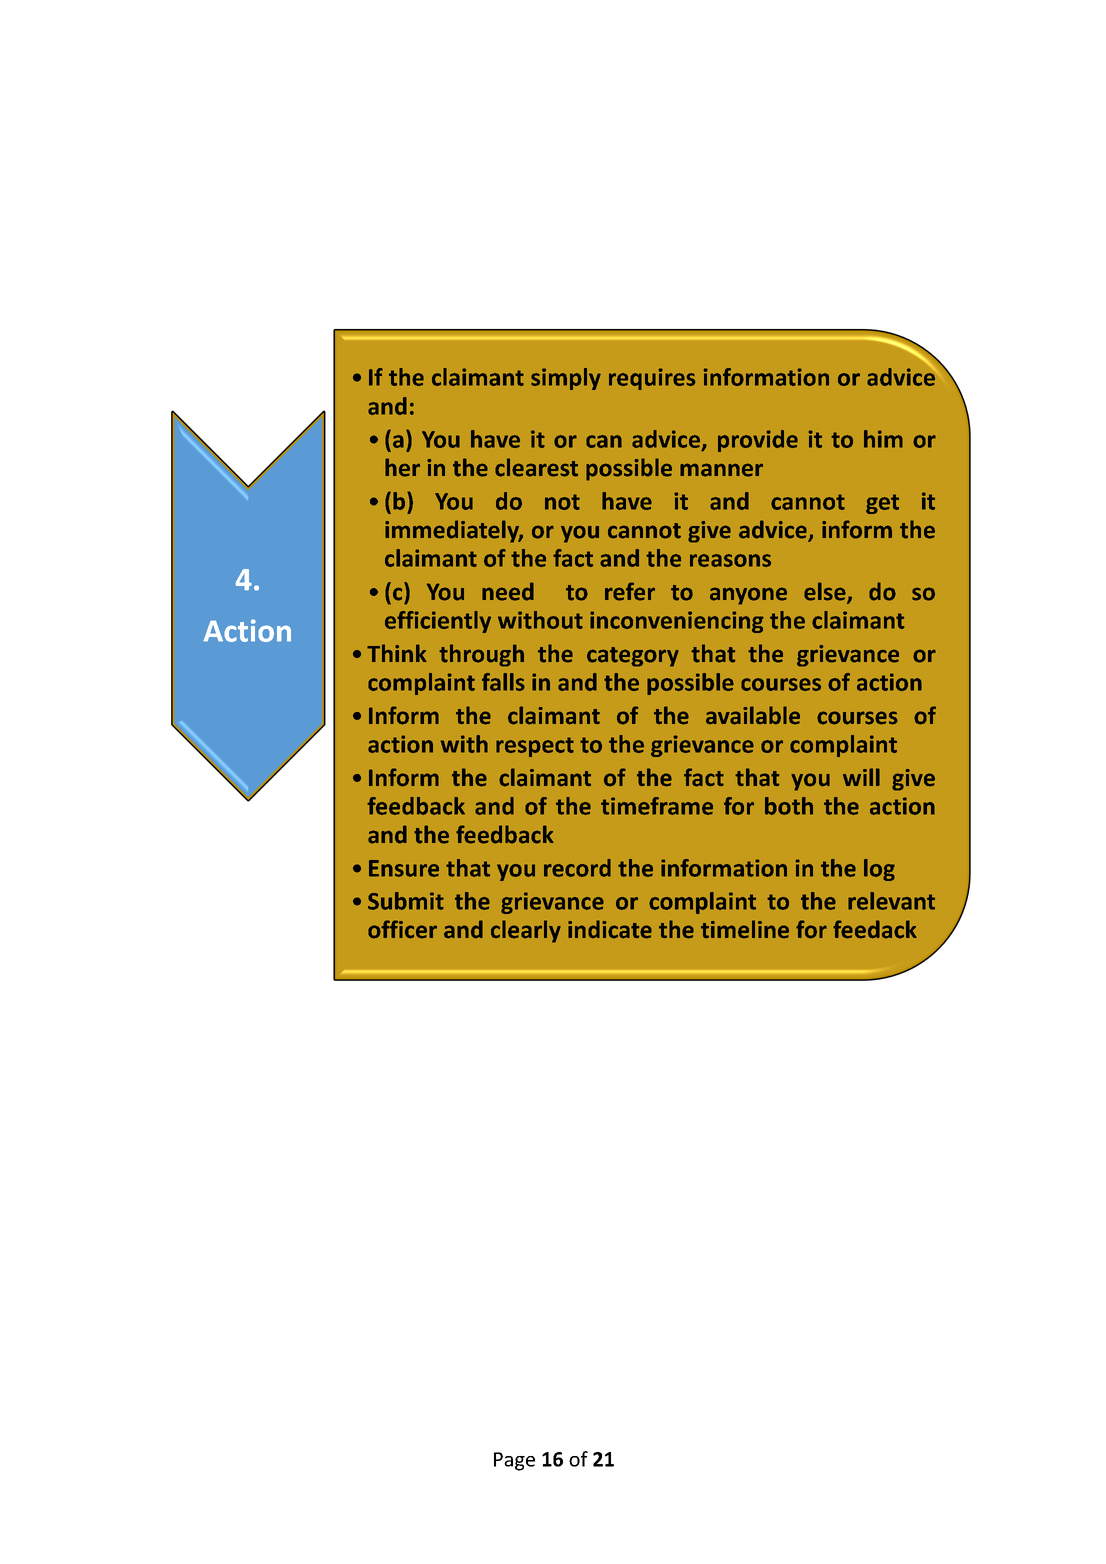 The height and width of the document is (1564, 1106). What do you see at coordinates (526, 931) in the document?
I see `clearly` at bounding box center [526, 931].
